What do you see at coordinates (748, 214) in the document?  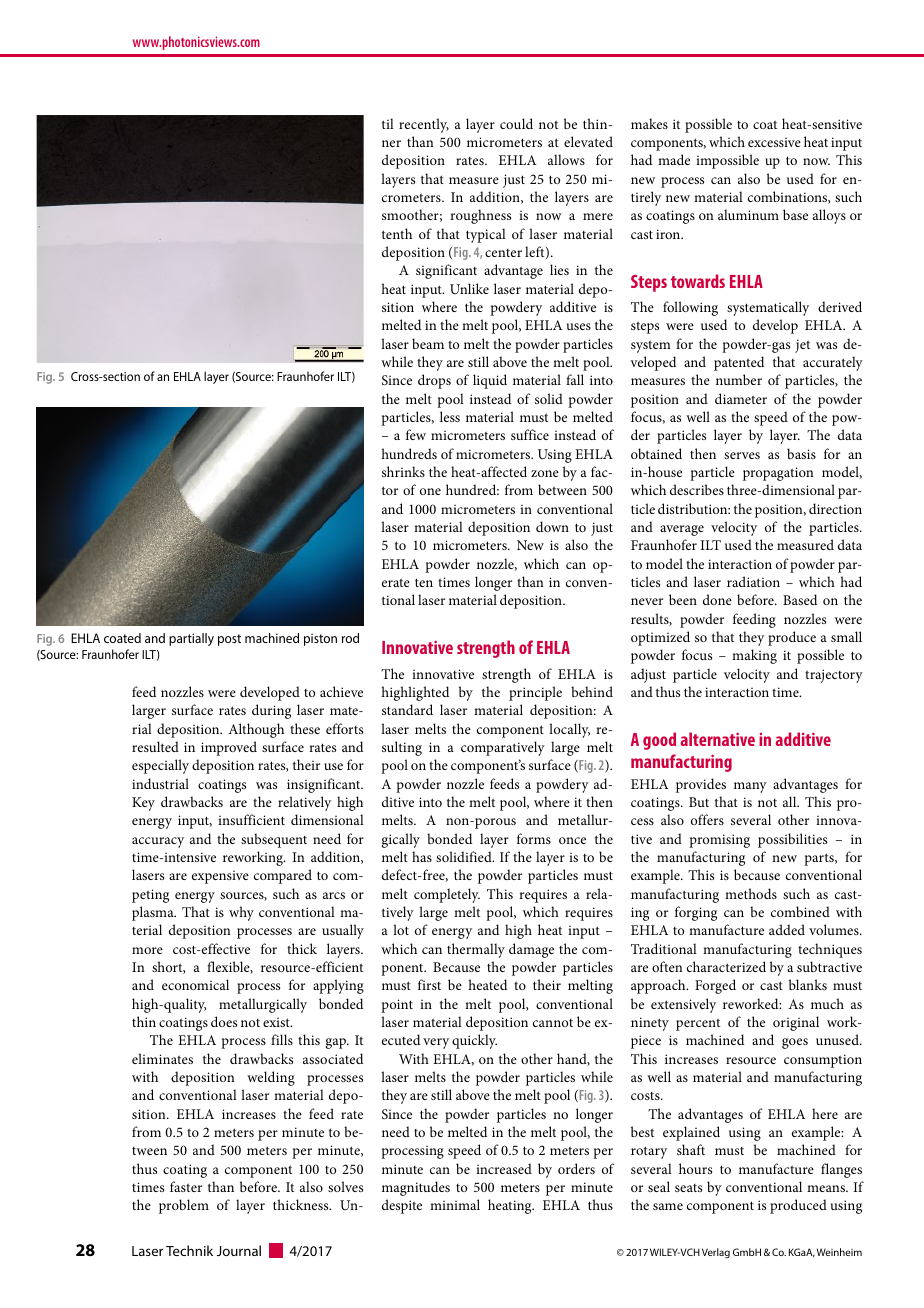 I see `aluminum` at bounding box center [748, 214].
